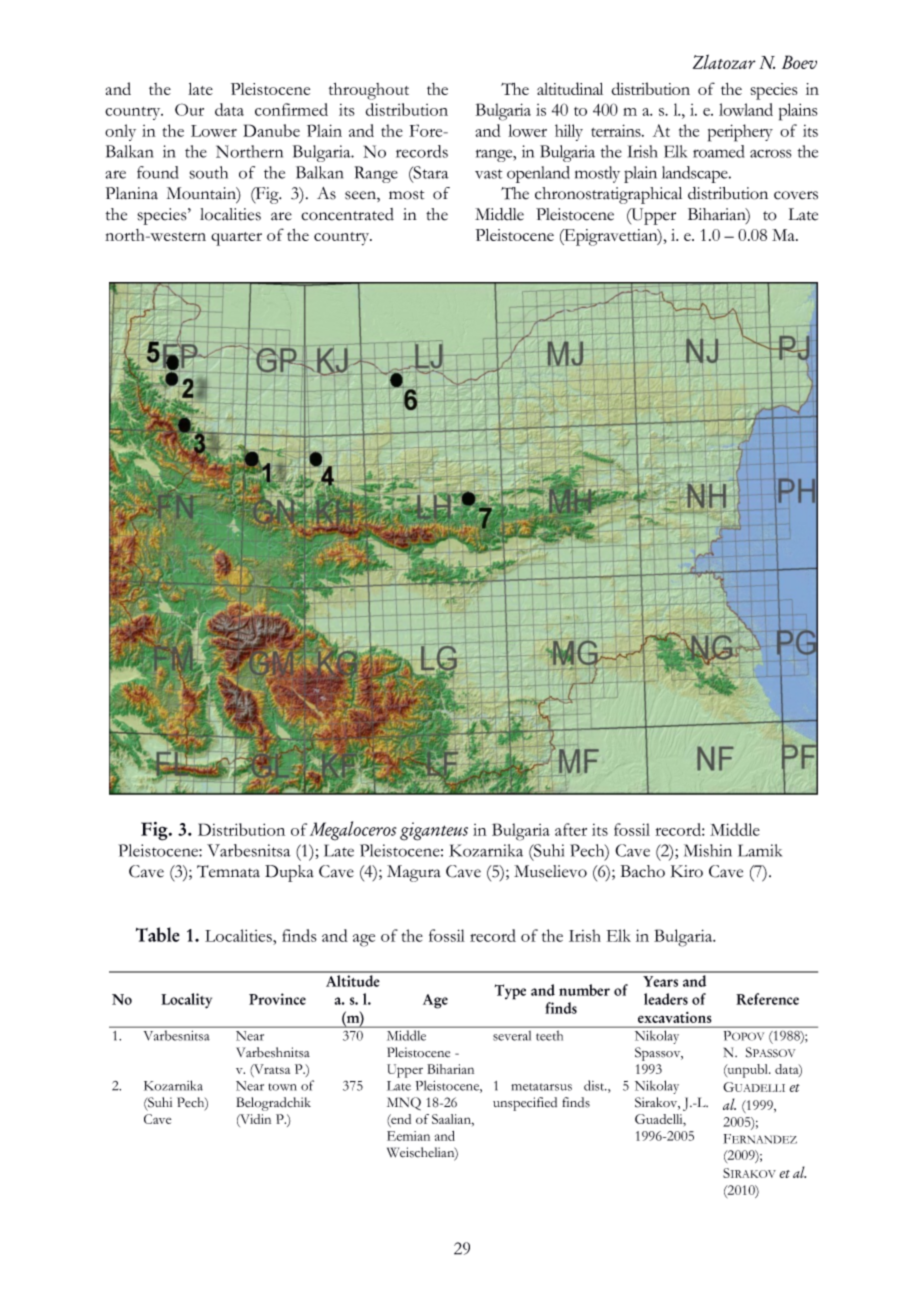 The image size is (924, 1314). Describe the element at coordinates (708, 850) in the document. I see `Mishin` at that location.
